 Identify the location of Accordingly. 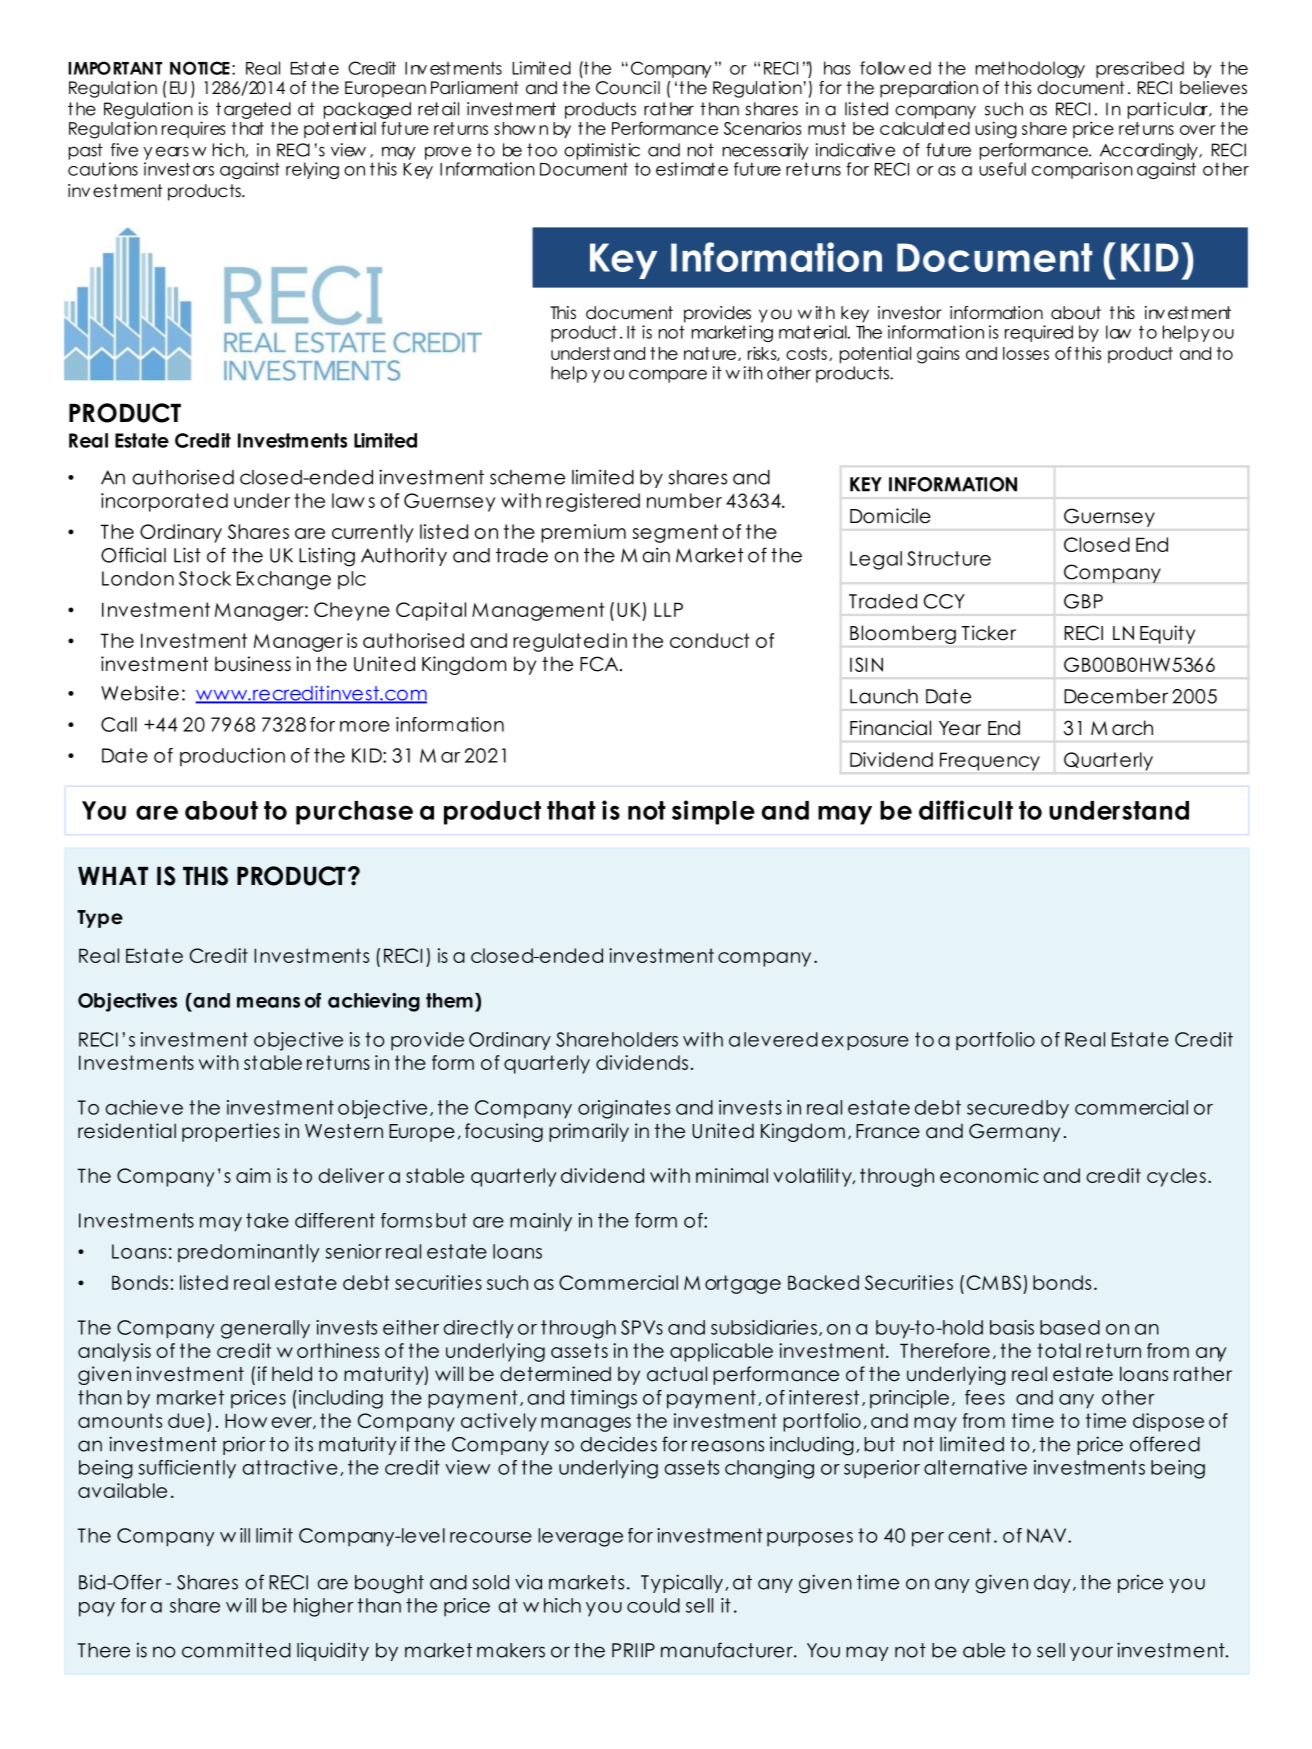
(1150, 151).
